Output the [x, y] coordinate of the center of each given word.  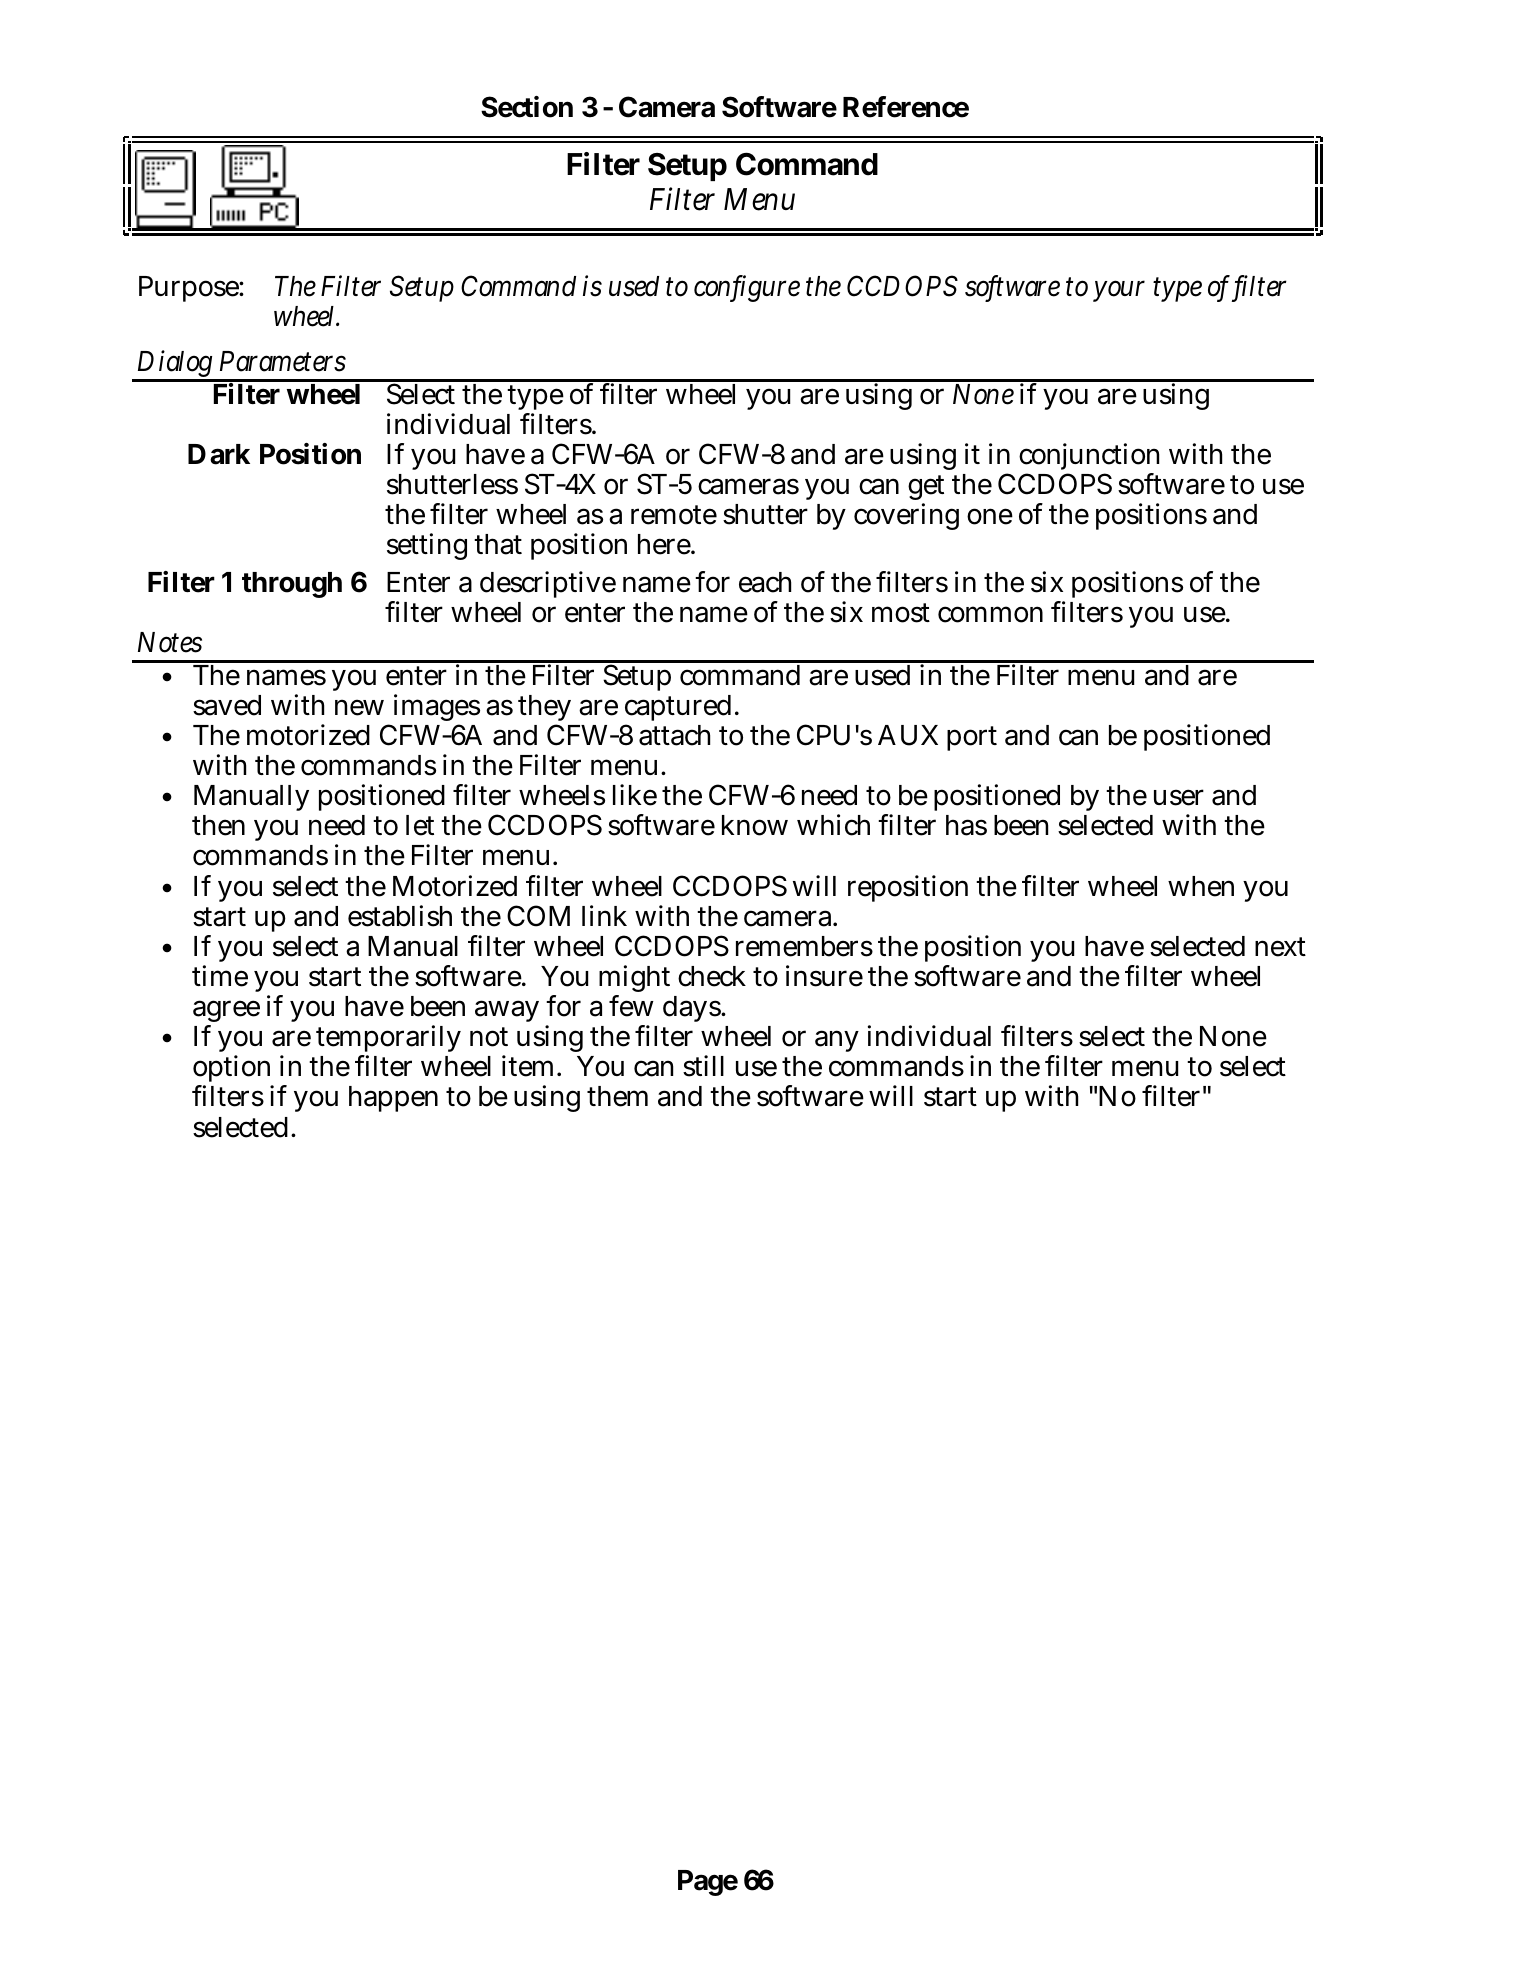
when [1201, 886]
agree [226, 1013]
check [712, 976]
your [1119, 291]
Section [527, 107]
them [617, 1096]
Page [708, 1883]
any [837, 1041]
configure [747, 288]
